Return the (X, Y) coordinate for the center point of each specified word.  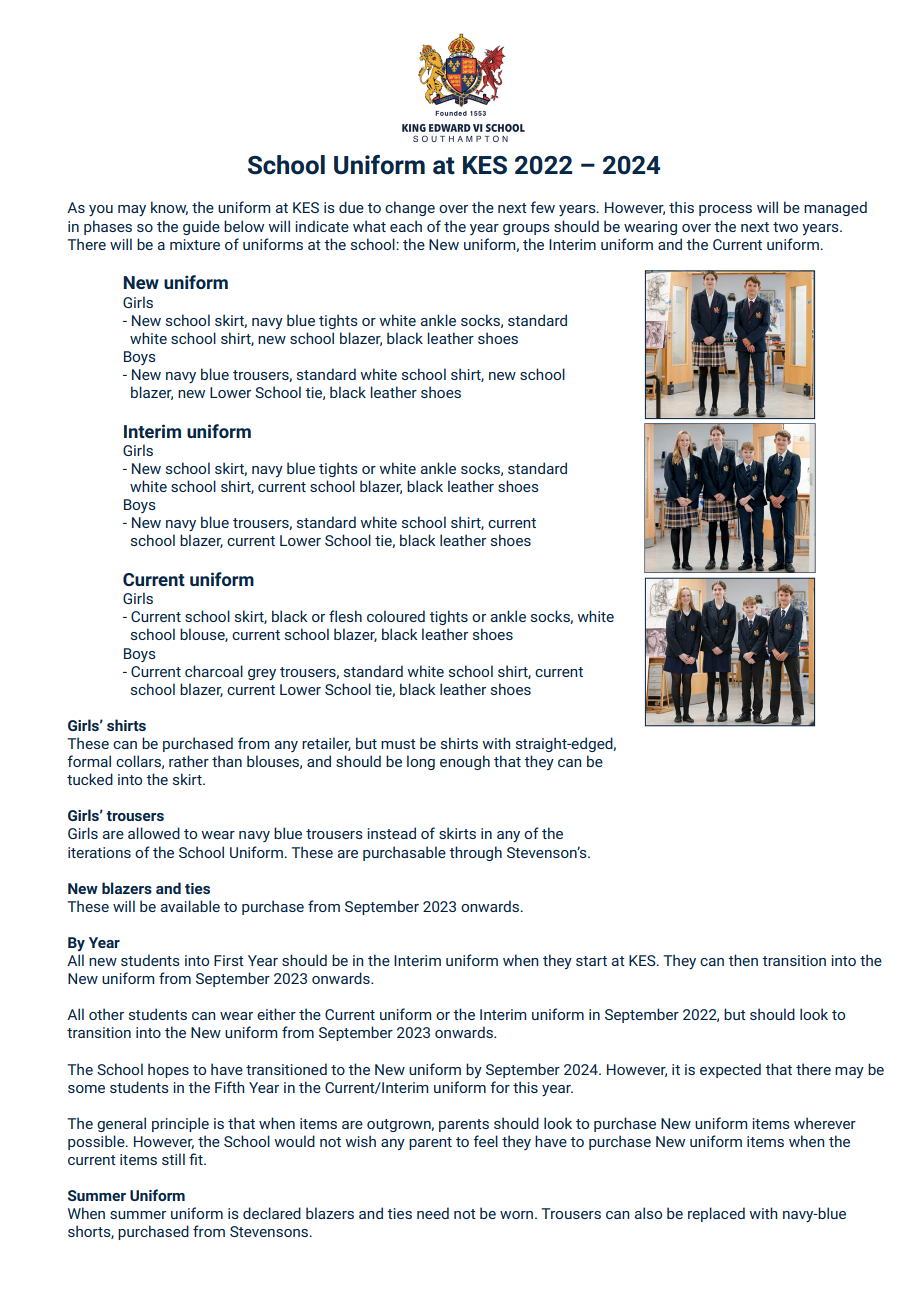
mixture (195, 244)
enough (465, 762)
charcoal (214, 671)
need (433, 1213)
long (421, 762)
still (173, 1159)
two (785, 227)
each (406, 226)
